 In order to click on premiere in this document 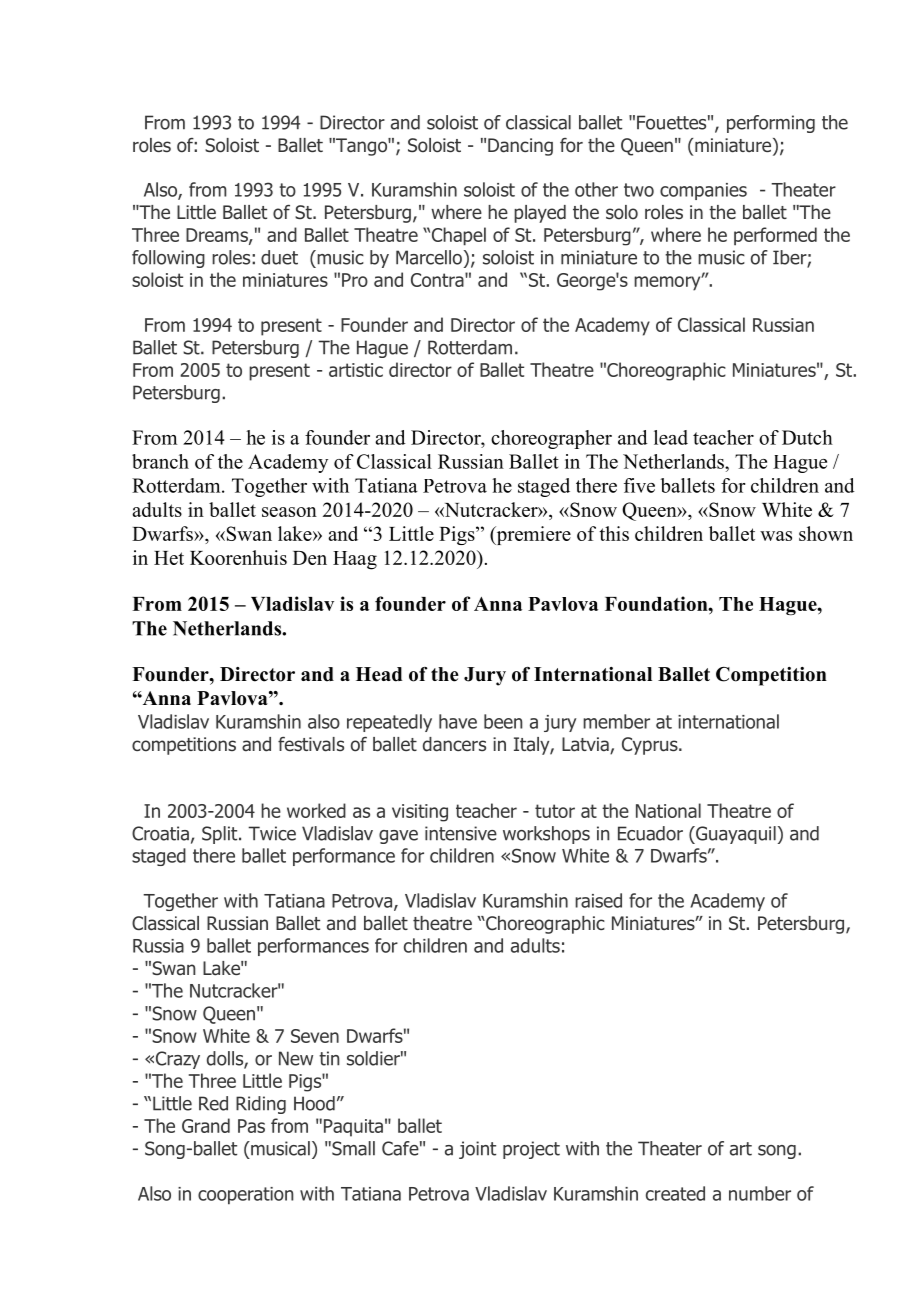, I will do `click(532, 535)`.
